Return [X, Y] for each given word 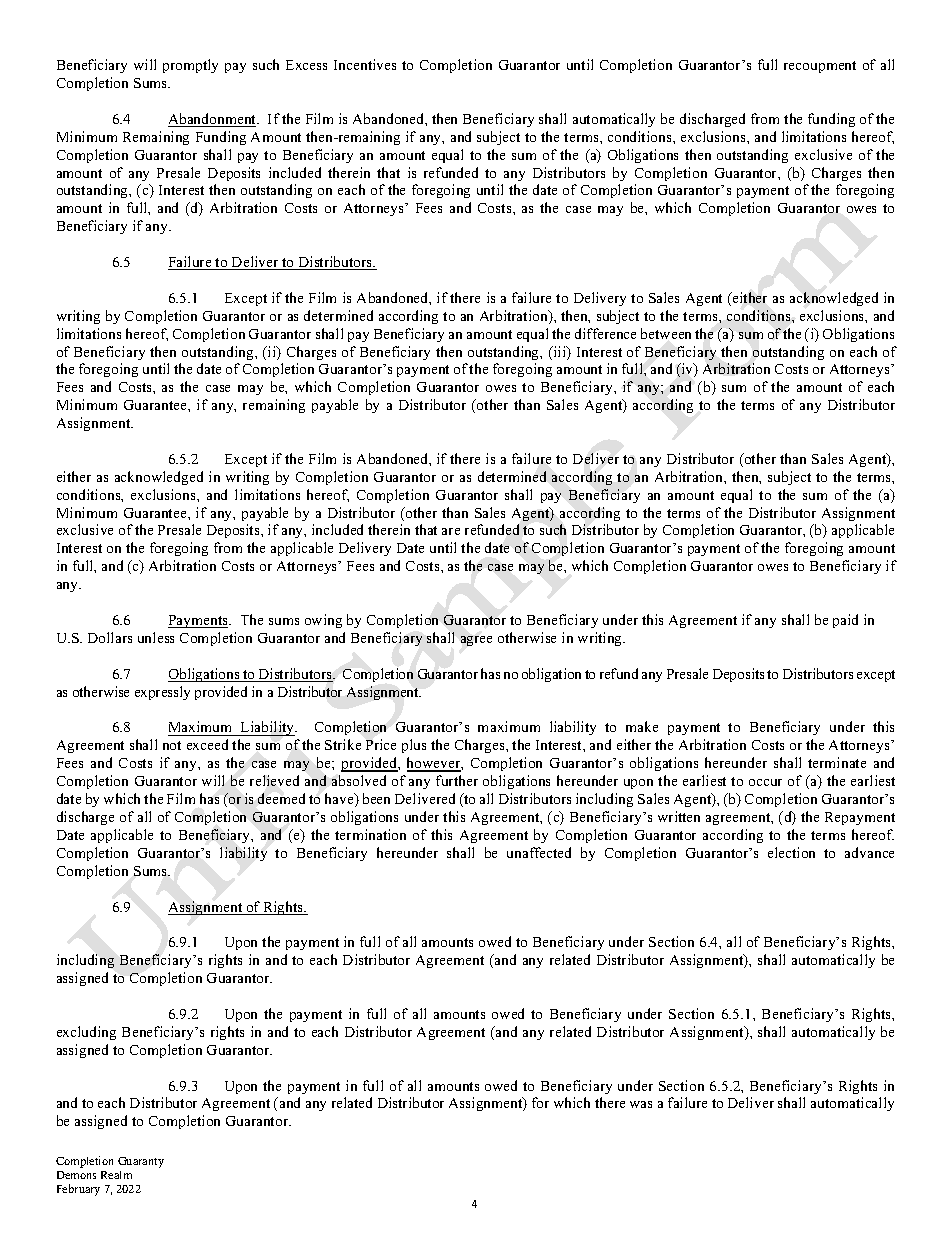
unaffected [539, 852]
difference [605, 333]
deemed [281, 798]
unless [156, 637]
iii [559, 351]
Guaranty [141, 1162]
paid [845, 621]
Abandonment [213, 120]
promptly [190, 66]
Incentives [365, 64]
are [451, 531]
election [791, 852]
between [666, 333]
